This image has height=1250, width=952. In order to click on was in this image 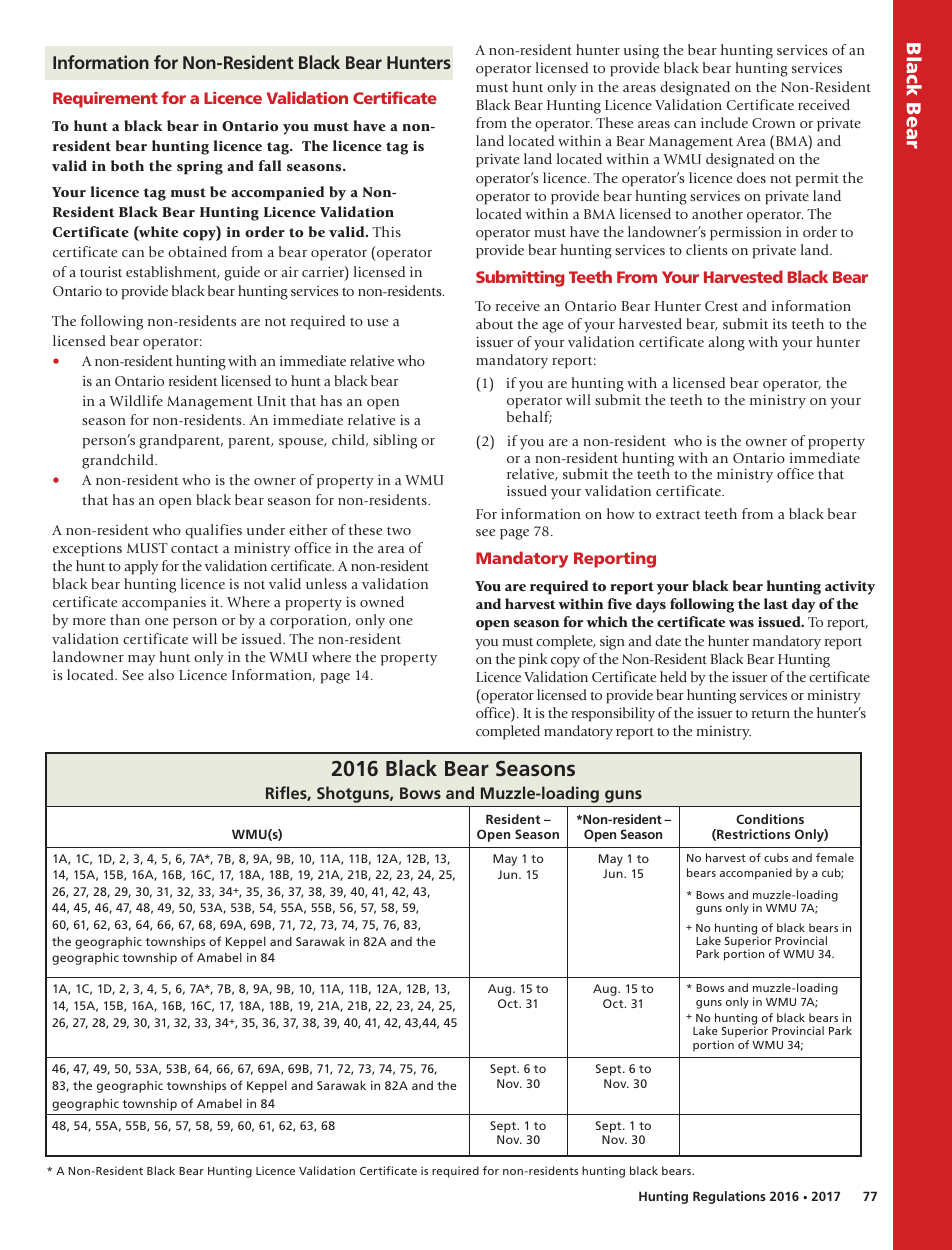, I will do `click(741, 623)`.
